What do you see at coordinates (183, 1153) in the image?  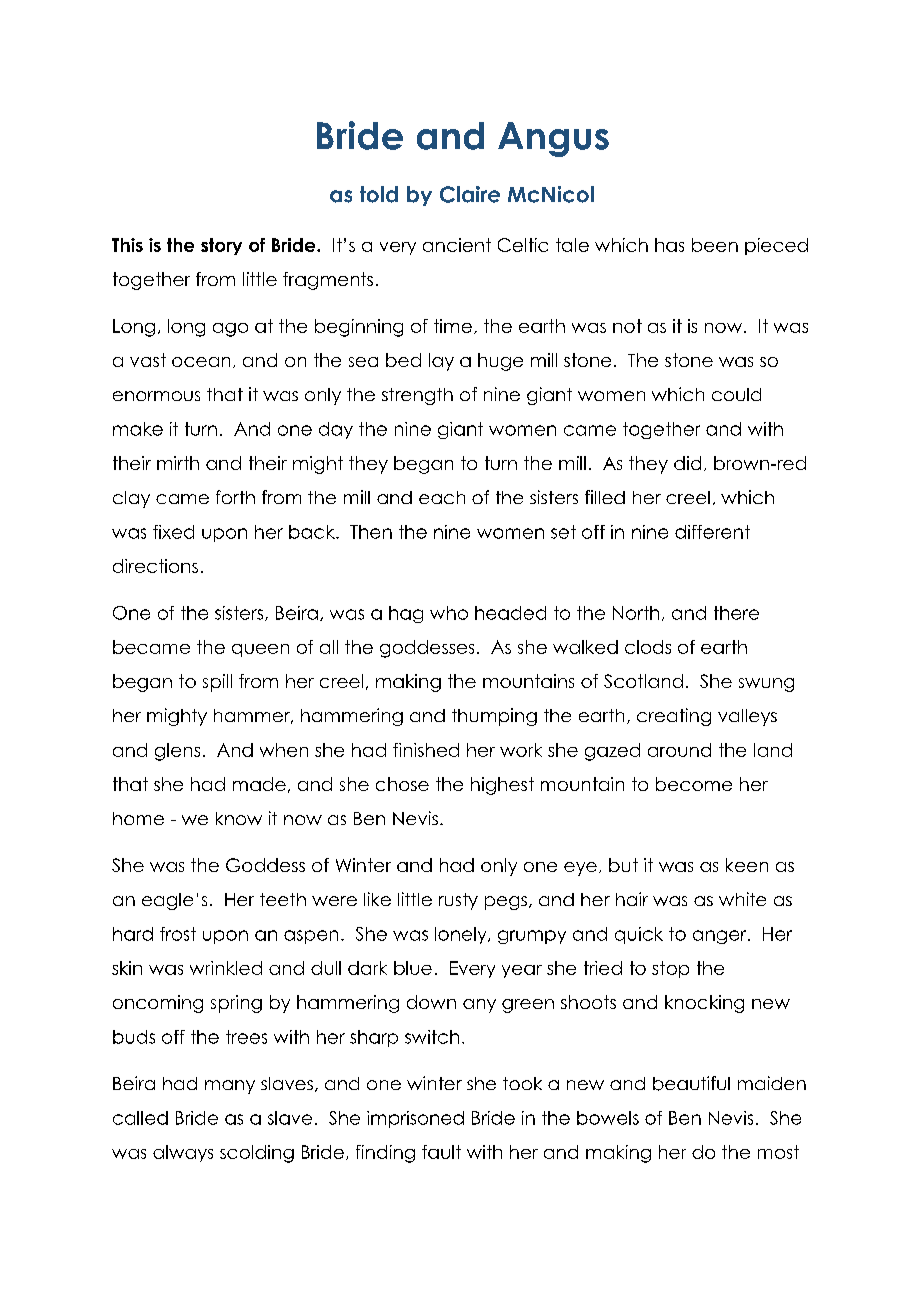 I see `always` at bounding box center [183, 1153].
